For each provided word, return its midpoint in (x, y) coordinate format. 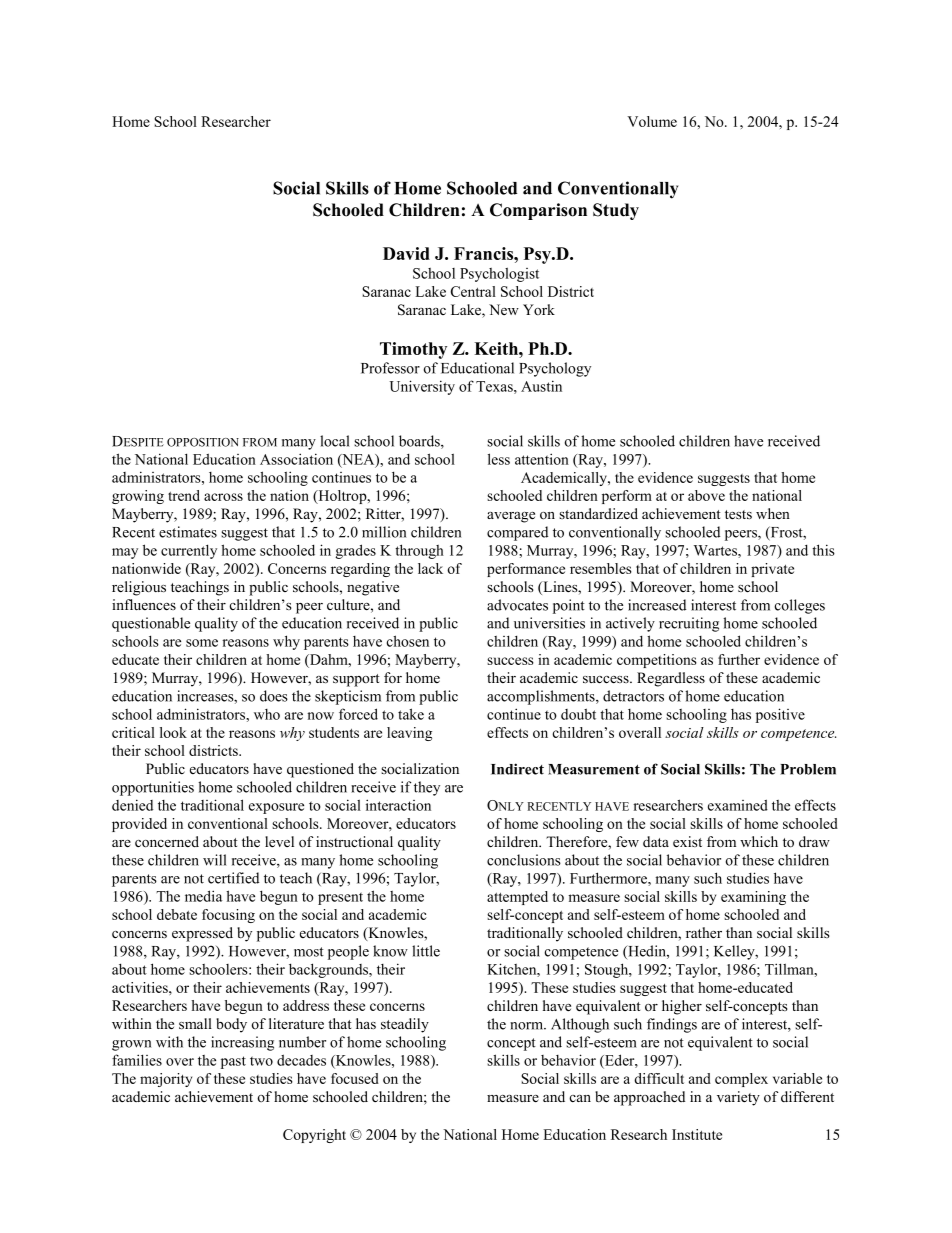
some (202, 643)
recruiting (689, 624)
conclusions (524, 860)
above (706, 495)
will (215, 860)
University (422, 387)
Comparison (538, 211)
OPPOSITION (203, 442)
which (759, 841)
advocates (517, 605)
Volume (652, 121)
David (406, 253)
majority (166, 1080)
